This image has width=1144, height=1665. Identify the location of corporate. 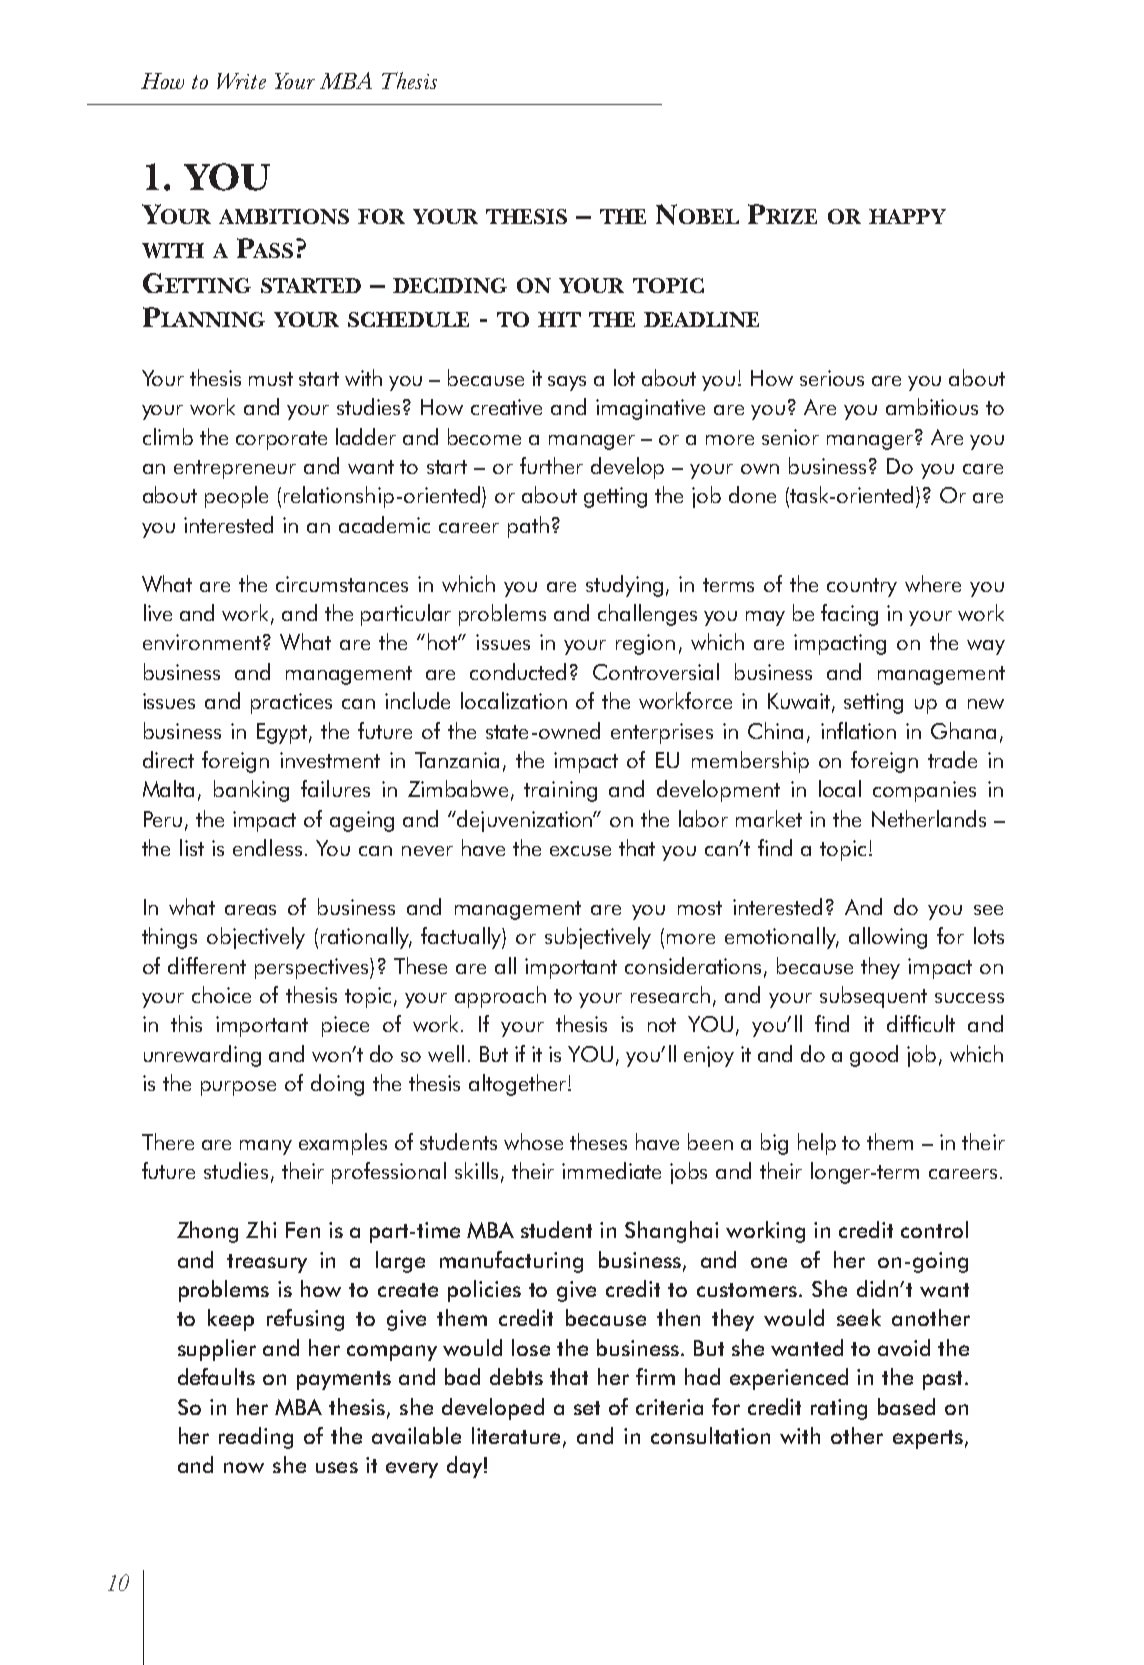
(281, 440).
